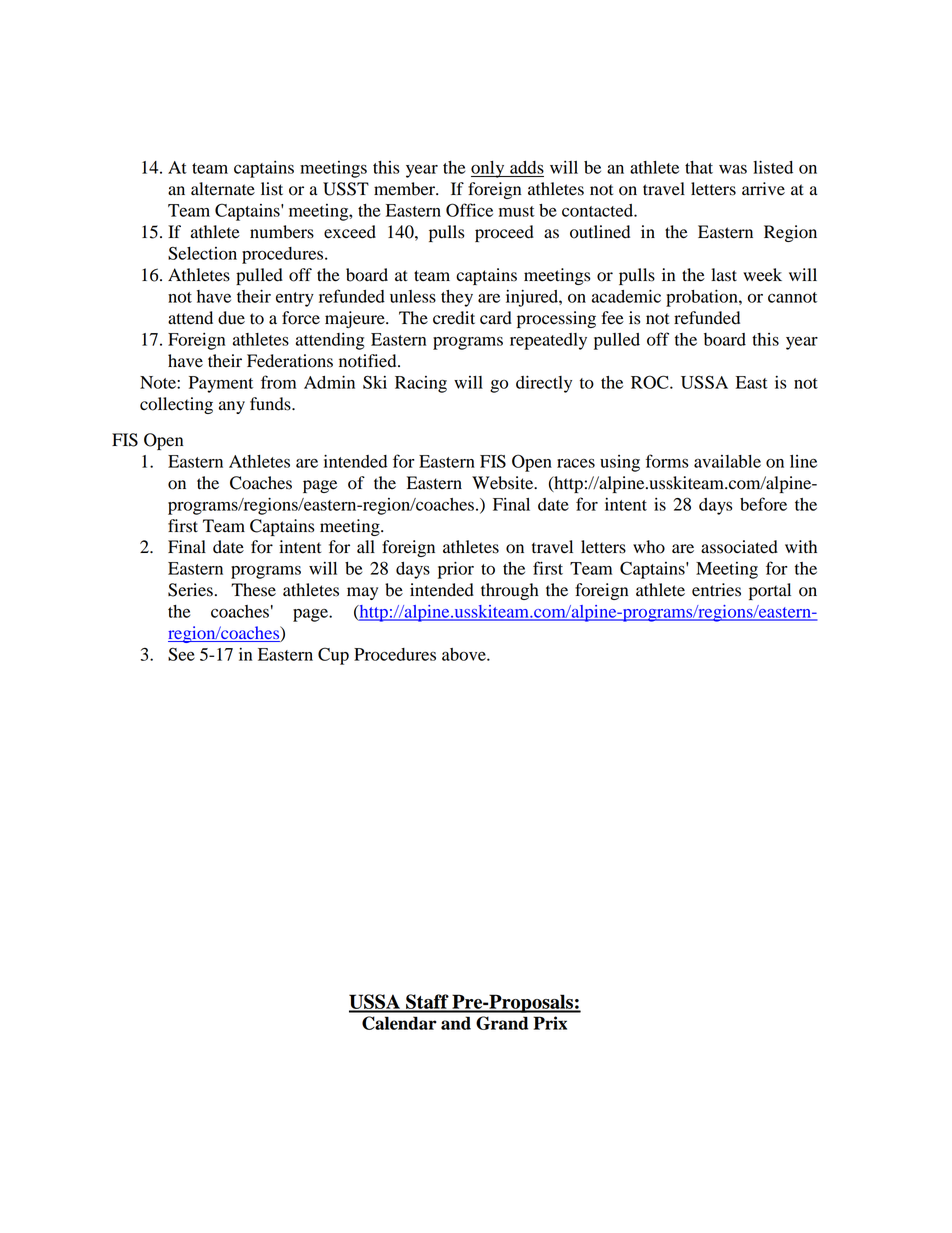  What do you see at coordinates (469, 210) in the page?
I see `Office` at bounding box center [469, 210].
